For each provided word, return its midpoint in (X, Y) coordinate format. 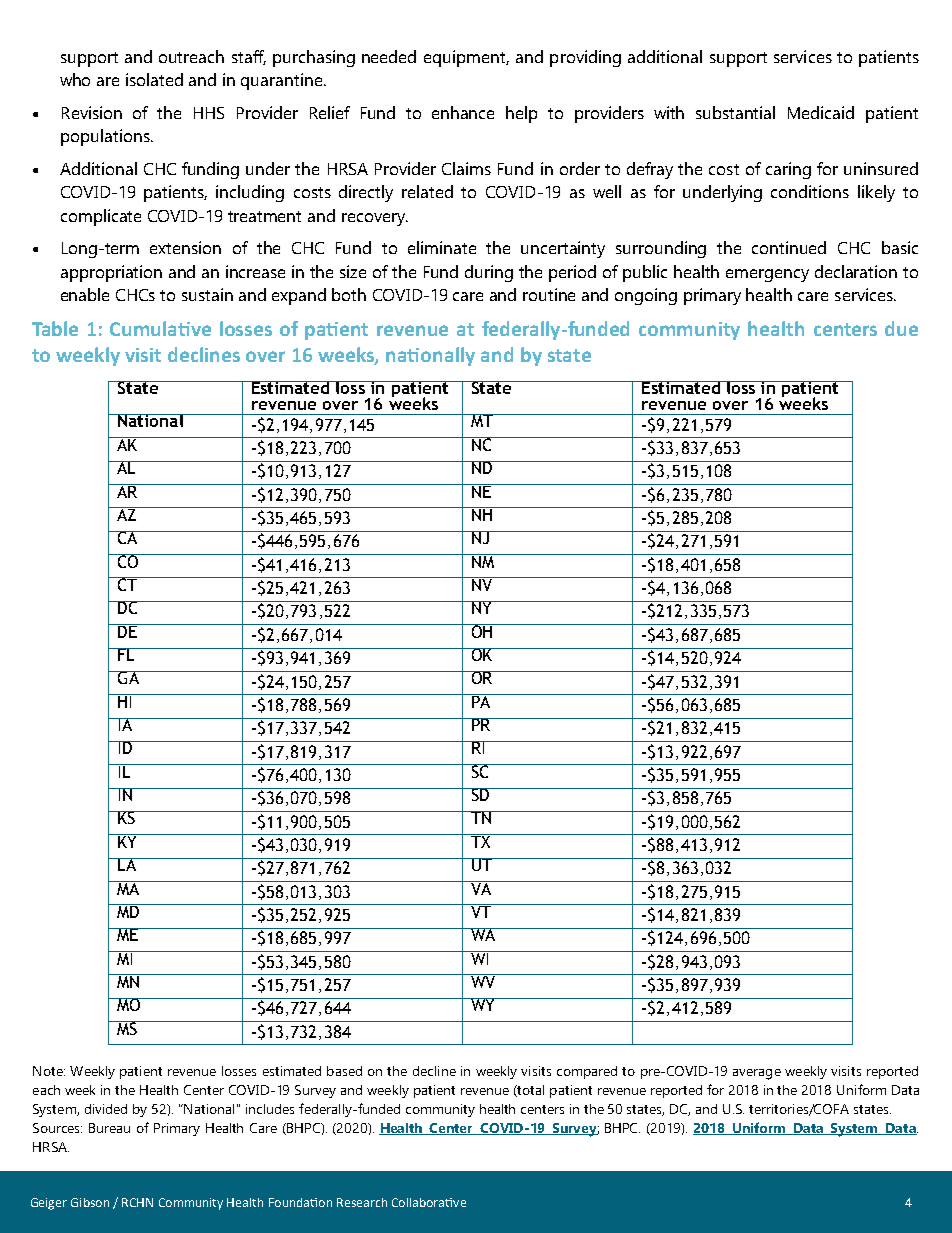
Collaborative (429, 1202)
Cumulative (160, 328)
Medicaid (821, 112)
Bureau (109, 1128)
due (901, 328)
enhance (463, 112)
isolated (154, 79)
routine (549, 294)
